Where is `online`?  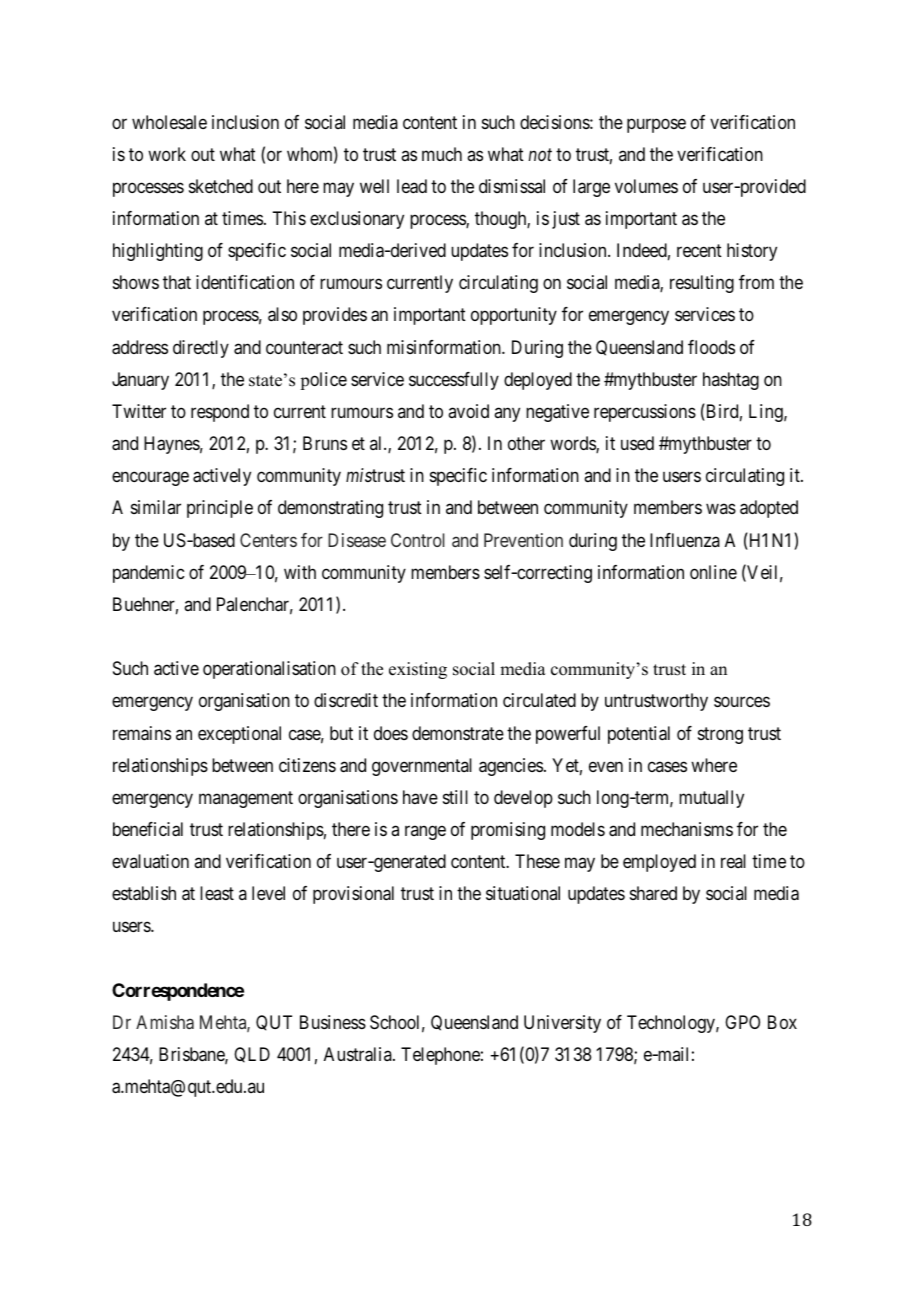
online is located at coordinates (713, 572).
